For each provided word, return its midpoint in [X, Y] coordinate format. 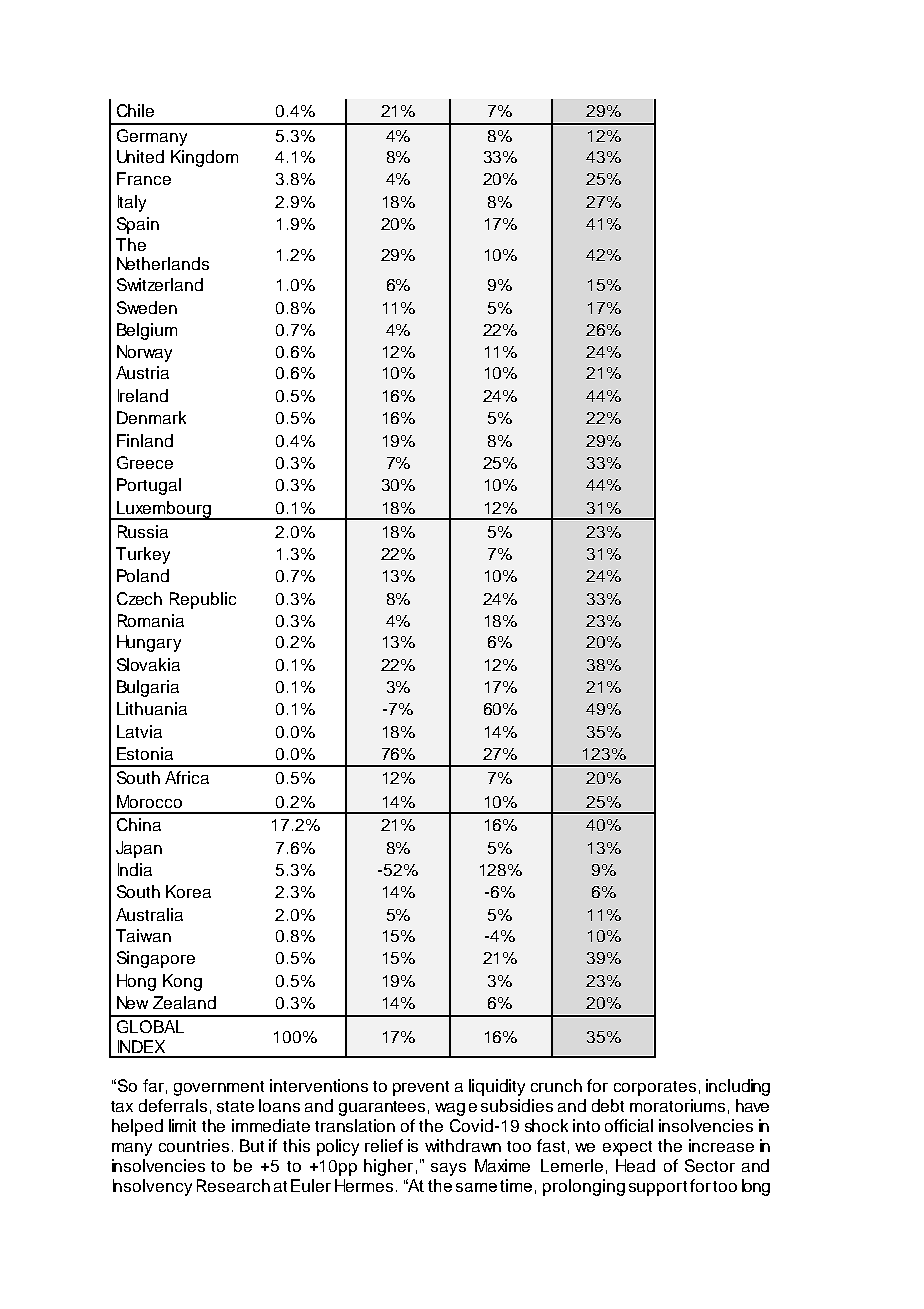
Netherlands [163, 263]
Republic [203, 600]
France [144, 178]
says [448, 1169]
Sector [710, 1165]
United [140, 156]
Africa [187, 777]
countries [194, 1145]
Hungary [149, 643]
